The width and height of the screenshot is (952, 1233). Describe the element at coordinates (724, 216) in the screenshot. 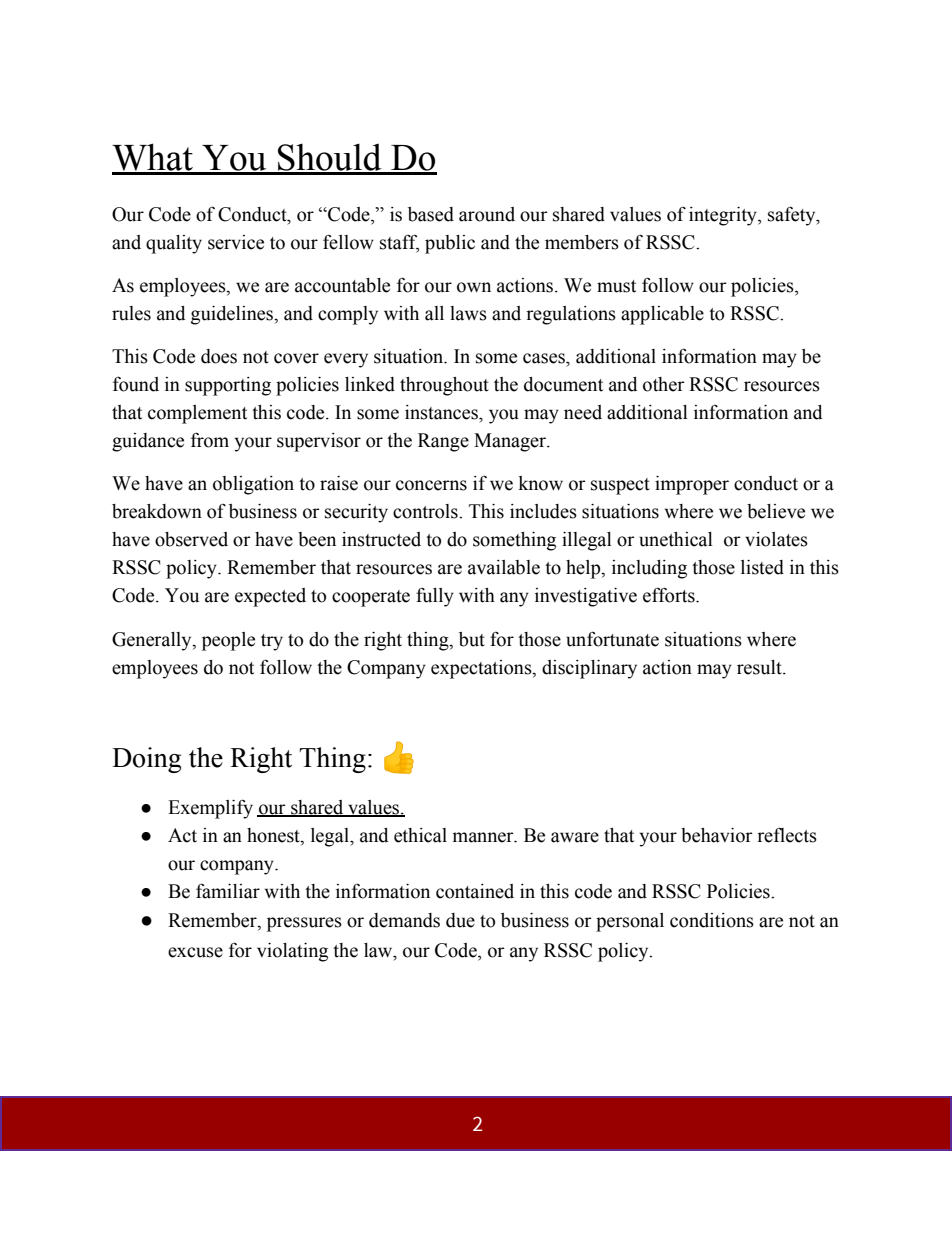

I see `integrity` at that location.
